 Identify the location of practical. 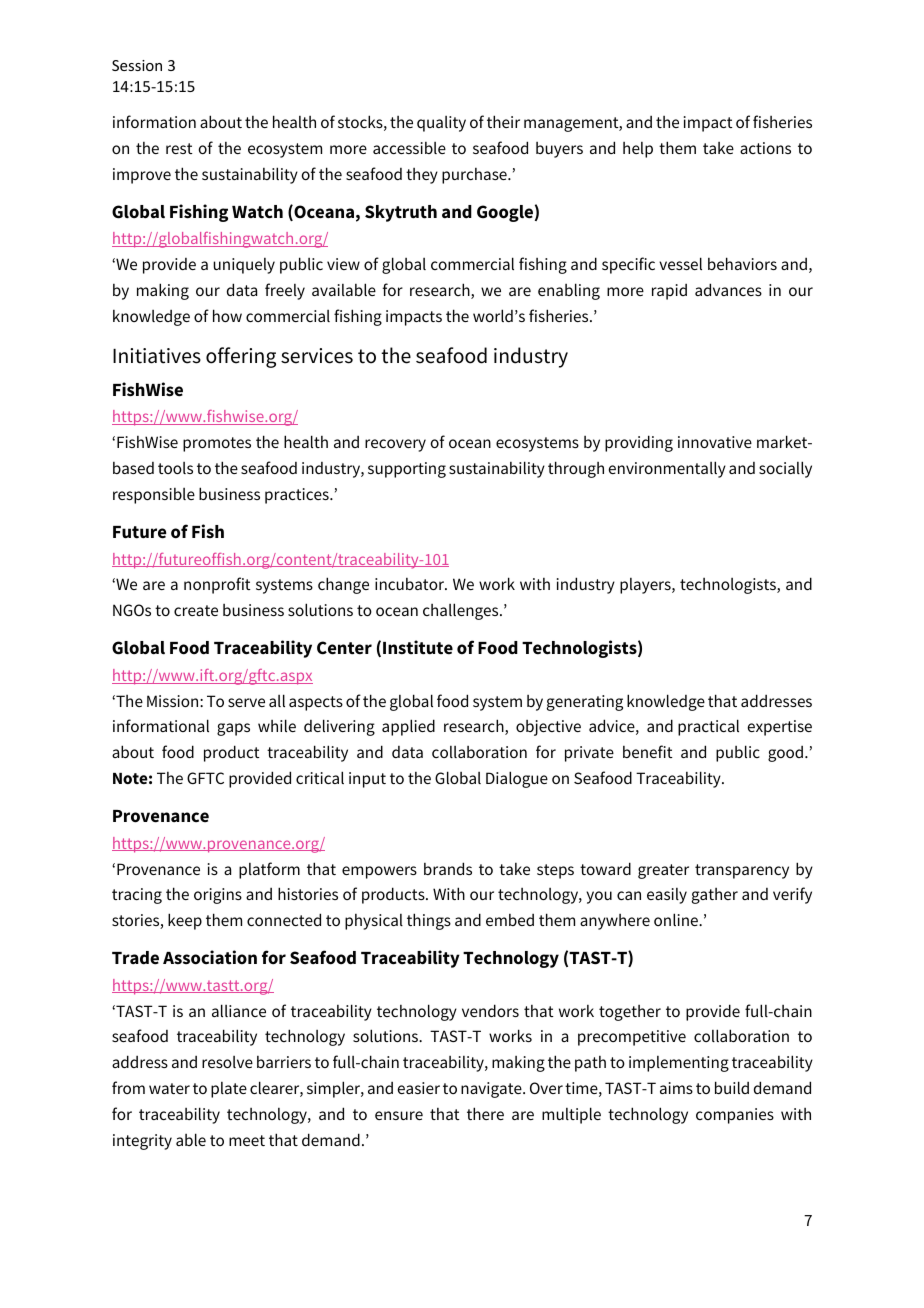
(708, 727).
